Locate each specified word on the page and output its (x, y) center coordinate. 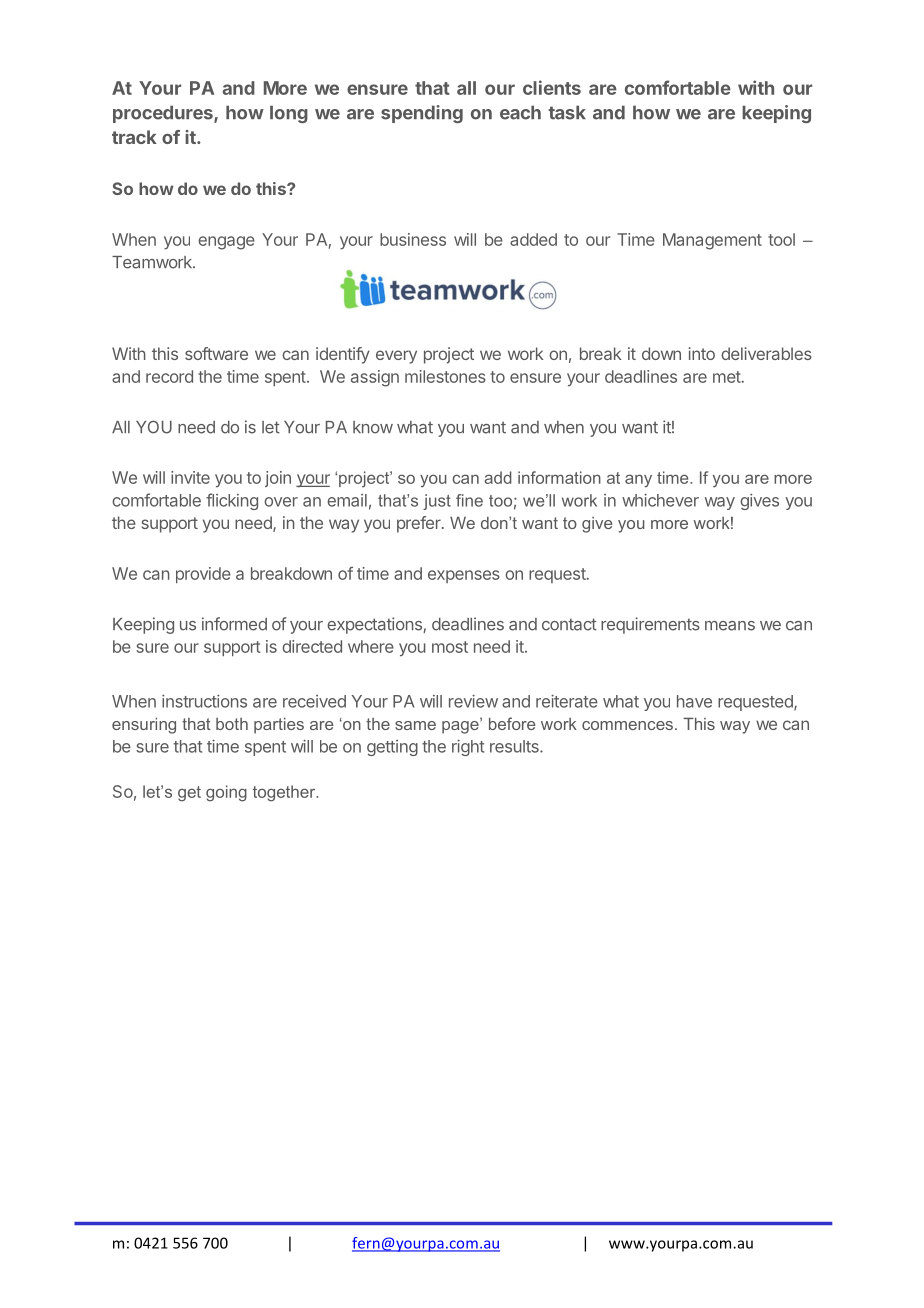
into (702, 353)
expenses (464, 576)
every (396, 357)
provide (203, 575)
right (468, 748)
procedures (164, 114)
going (226, 793)
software (216, 353)
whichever (660, 500)
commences (627, 725)
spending (422, 114)
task (567, 112)
